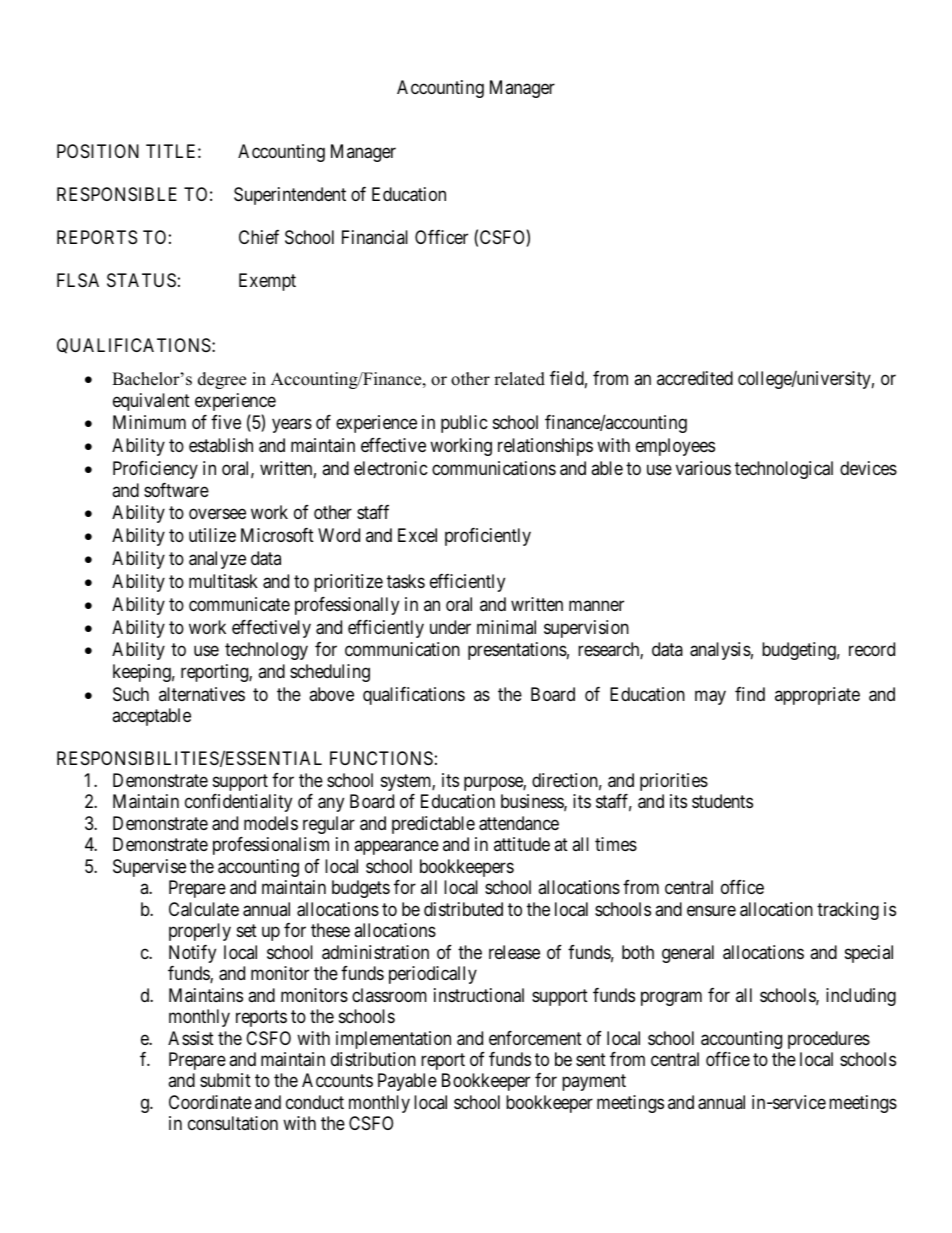  I want to click on accredited, so click(695, 378).
